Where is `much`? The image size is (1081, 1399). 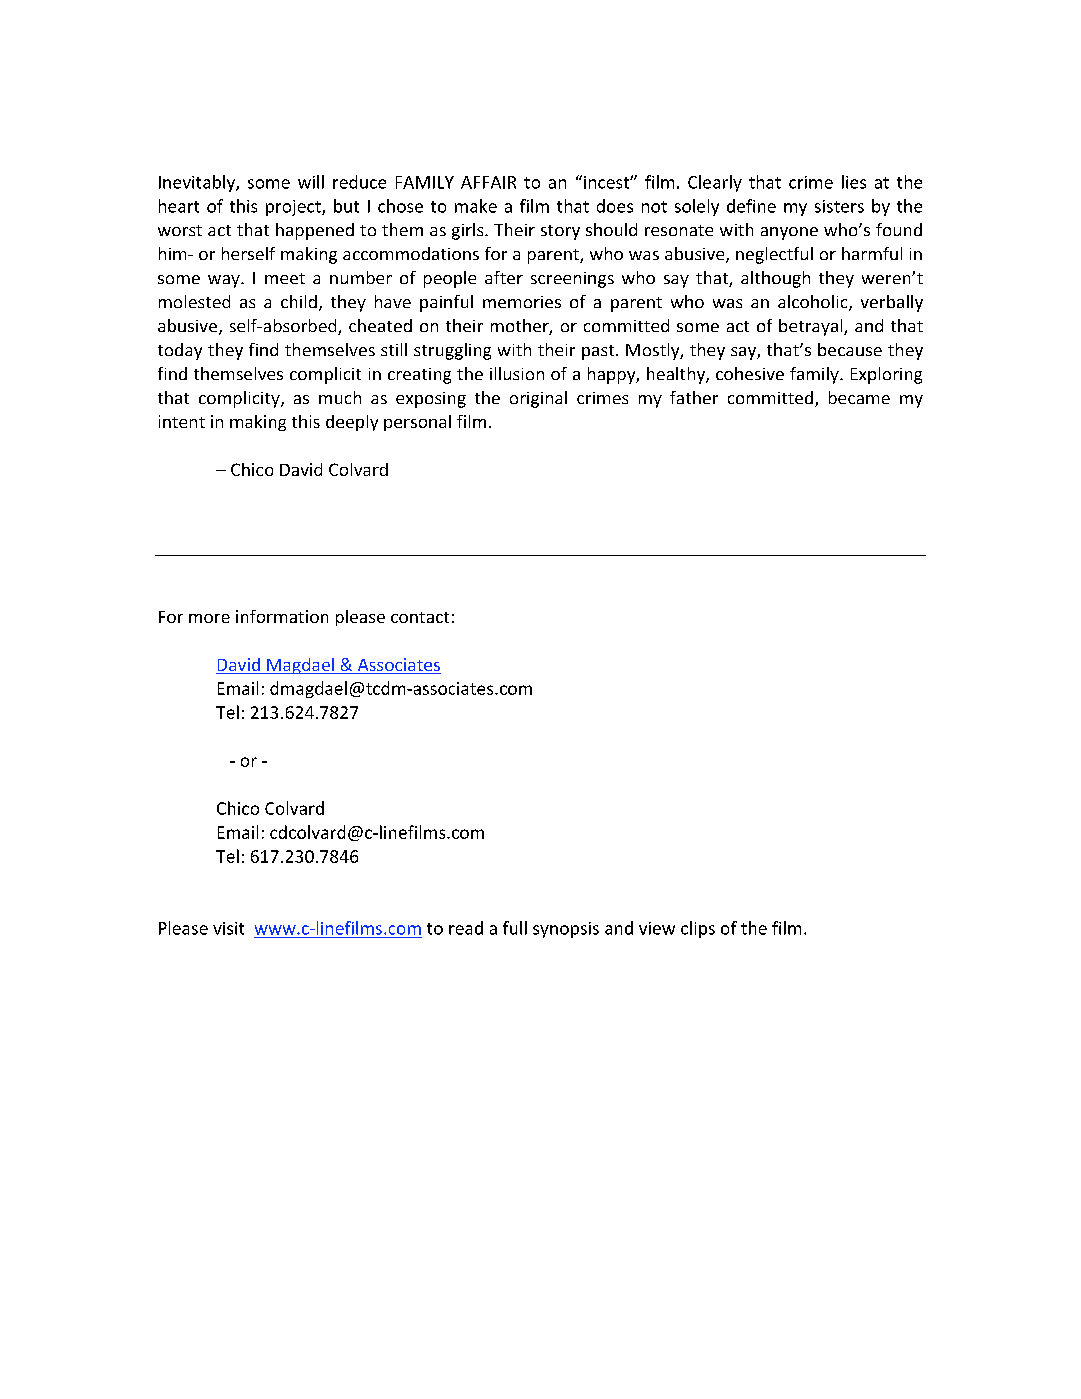
much is located at coordinates (340, 397).
